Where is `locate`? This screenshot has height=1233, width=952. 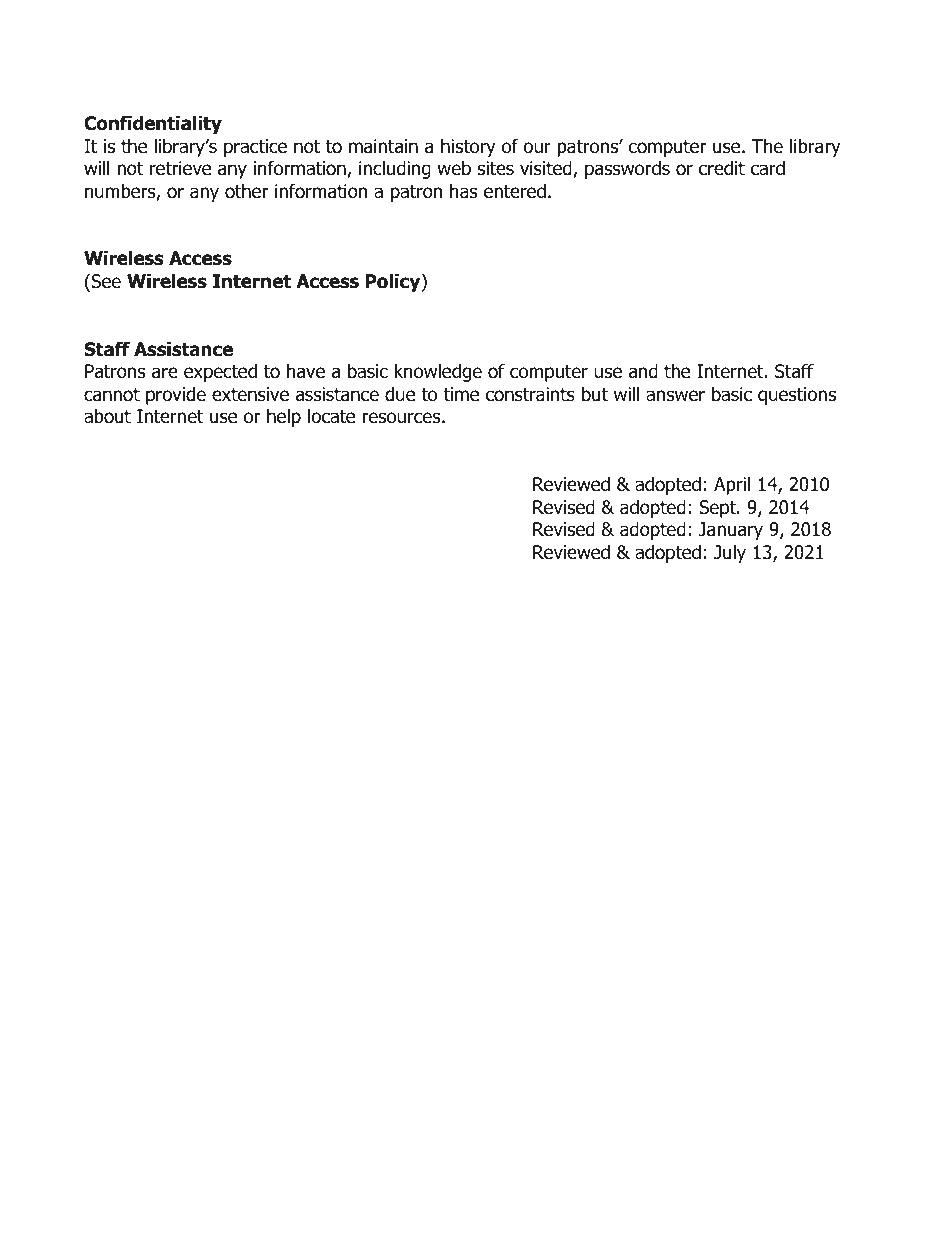
locate is located at coordinates (331, 416).
